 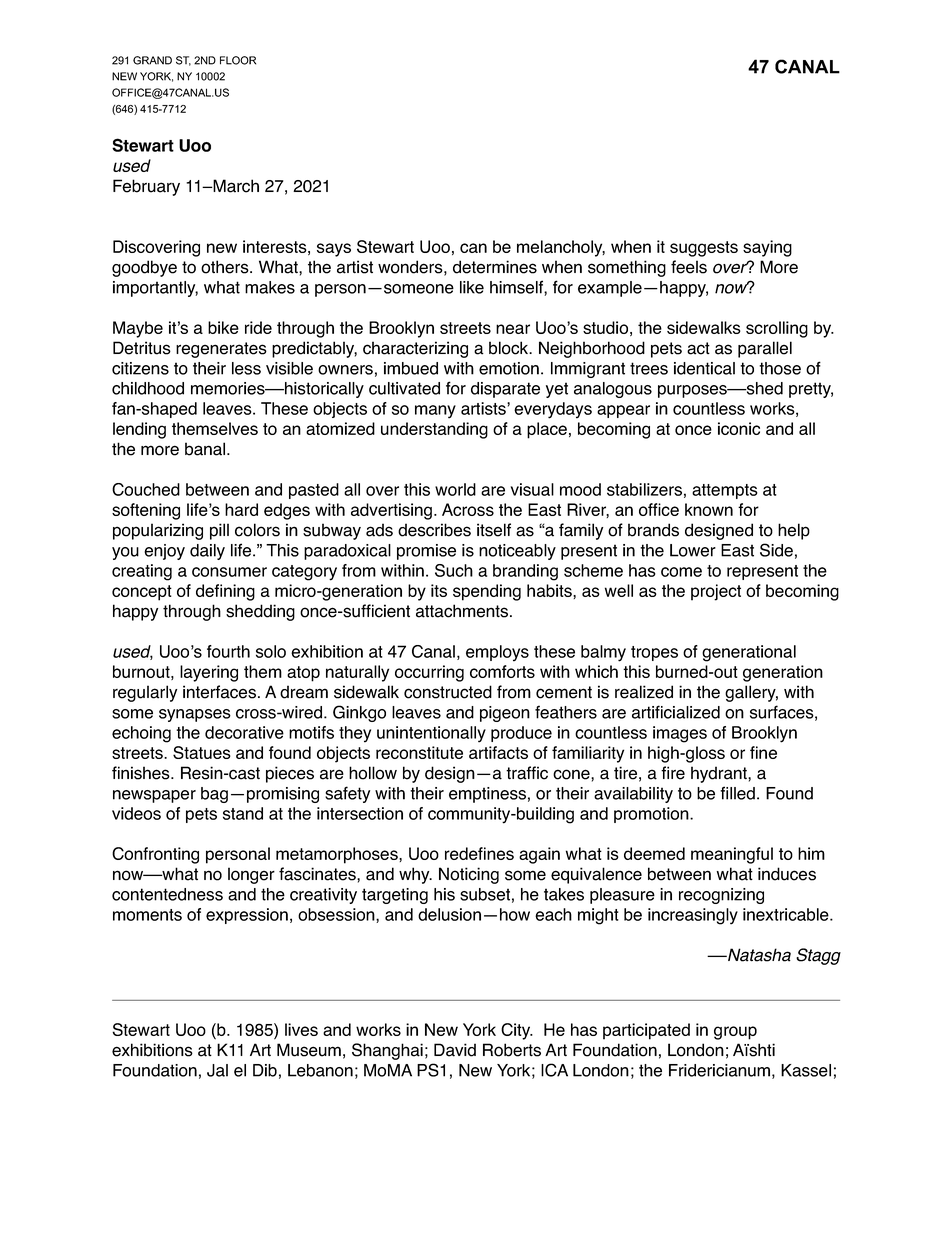 I want to click on melancholy, so click(x=561, y=248).
